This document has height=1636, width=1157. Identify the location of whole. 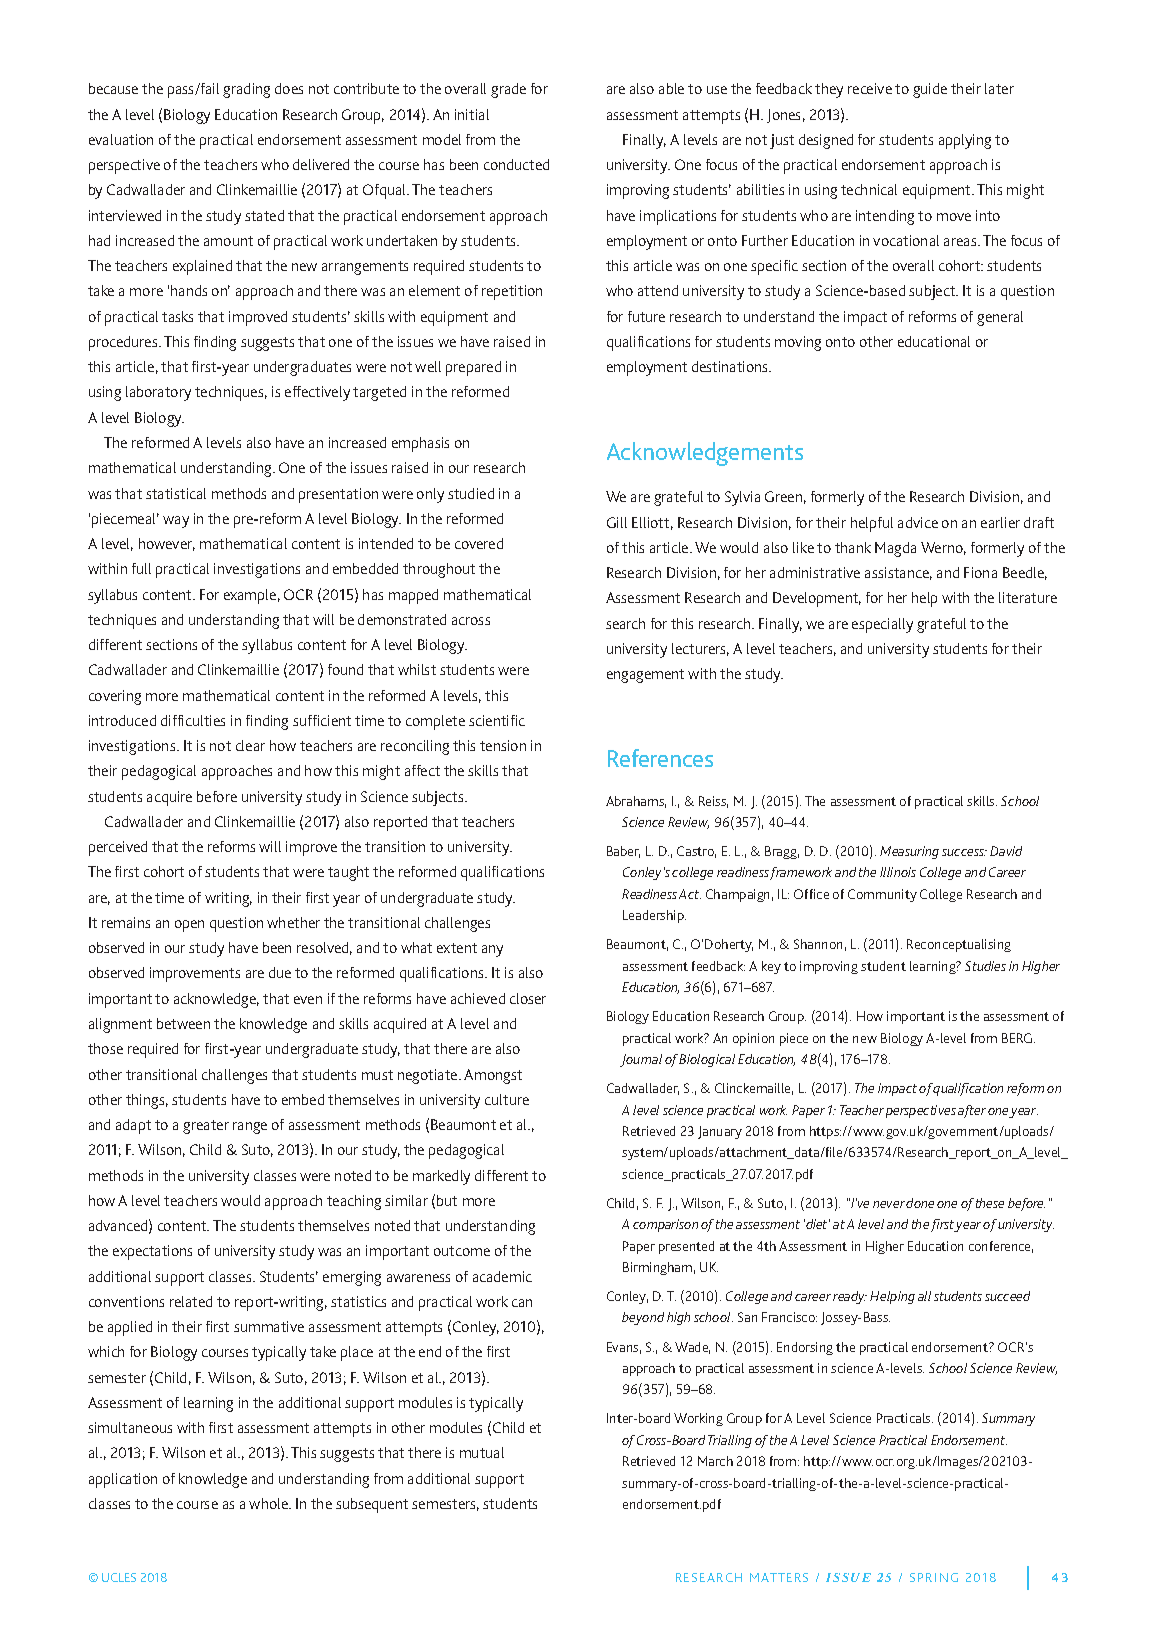
(270, 1503).
